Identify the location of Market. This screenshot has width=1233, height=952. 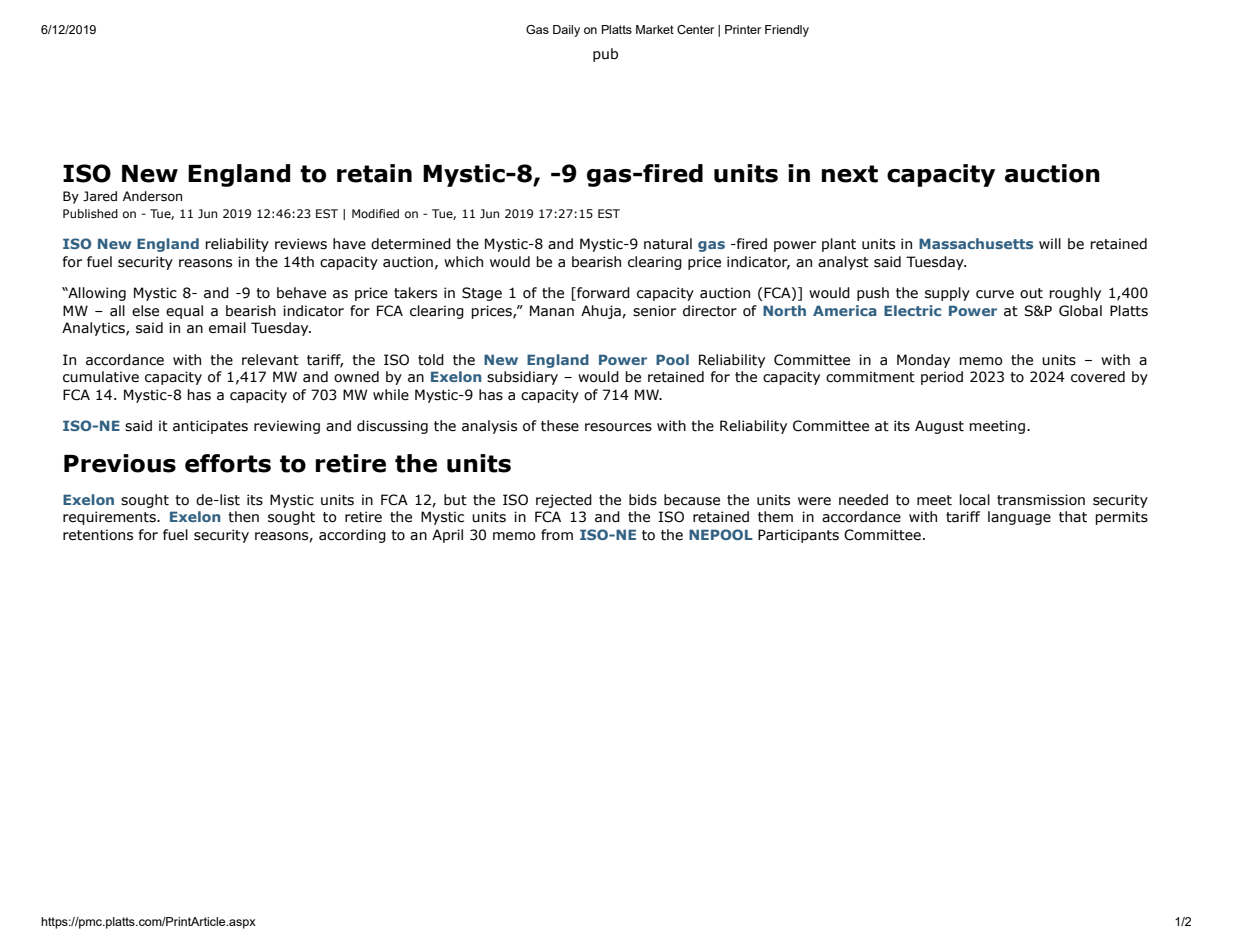
(655, 29).
